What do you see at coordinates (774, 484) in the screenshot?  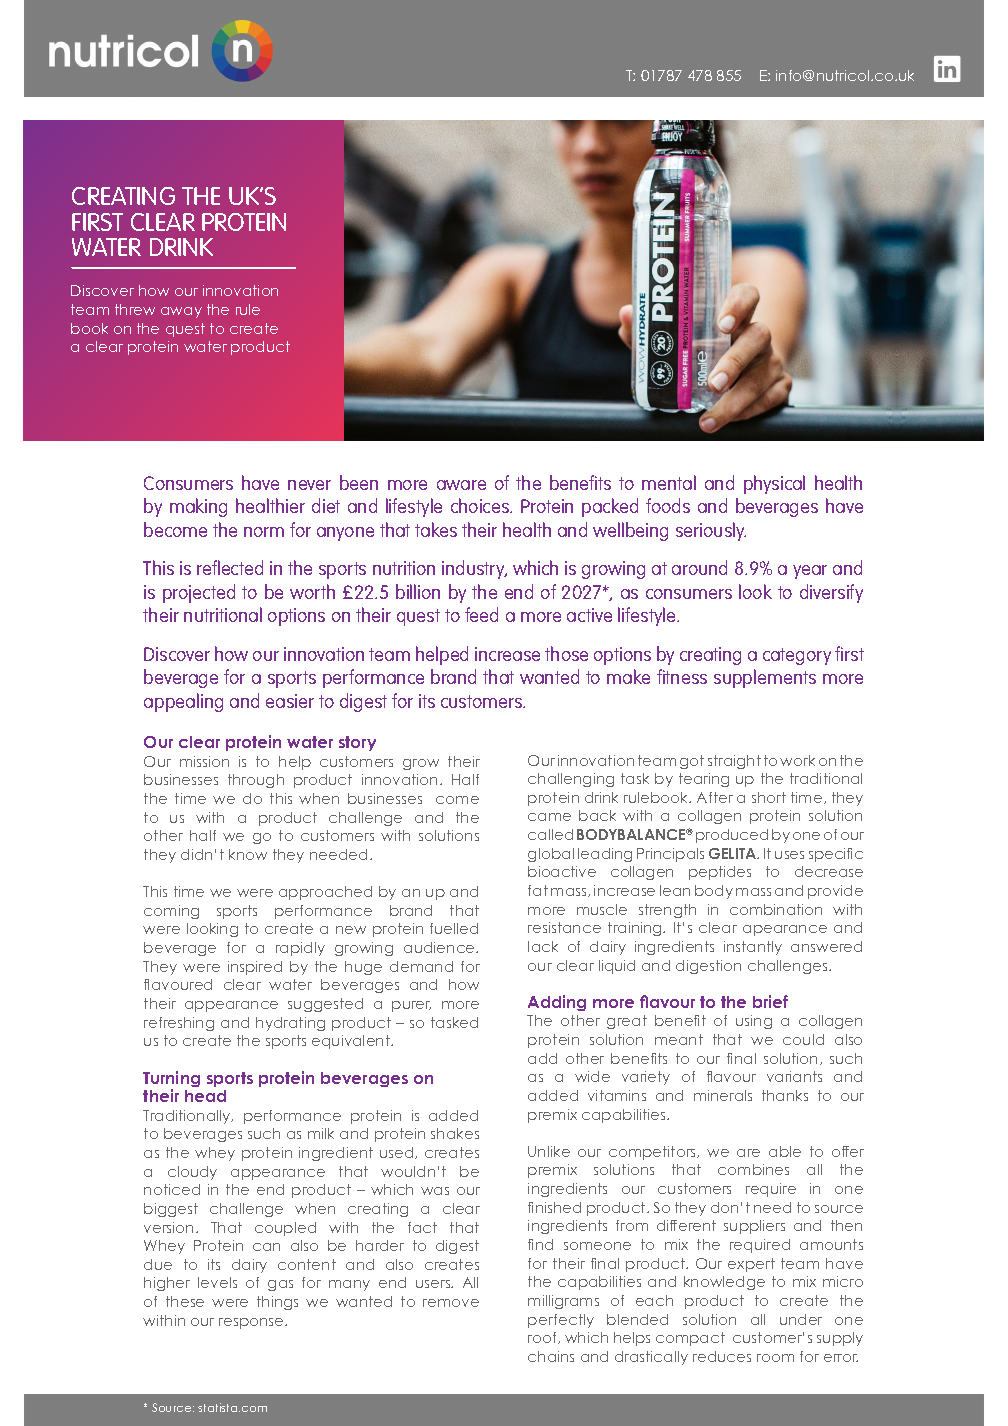 I see `physical` at bounding box center [774, 484].
